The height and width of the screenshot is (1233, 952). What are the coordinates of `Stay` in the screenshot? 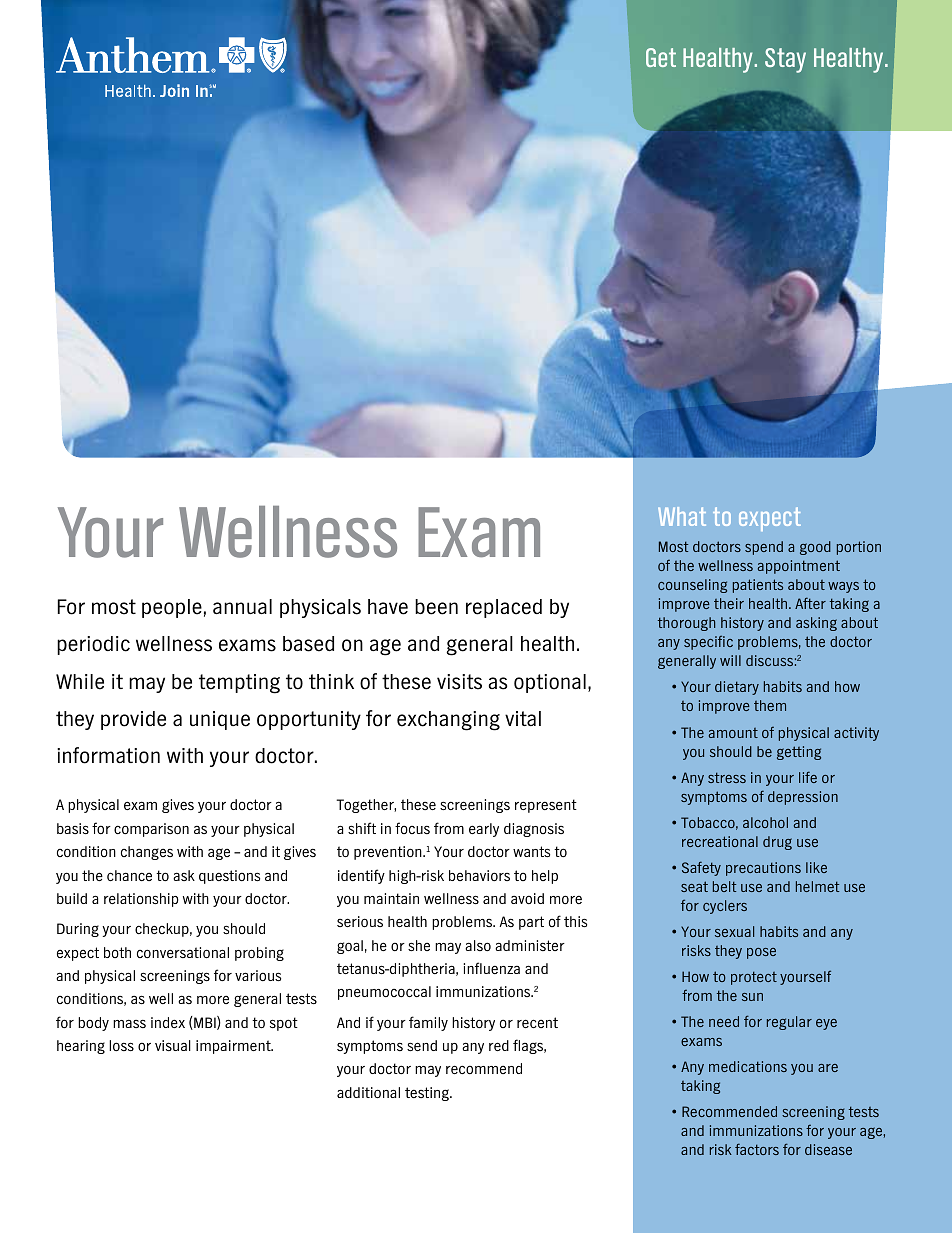 It's located at (785, 60).
